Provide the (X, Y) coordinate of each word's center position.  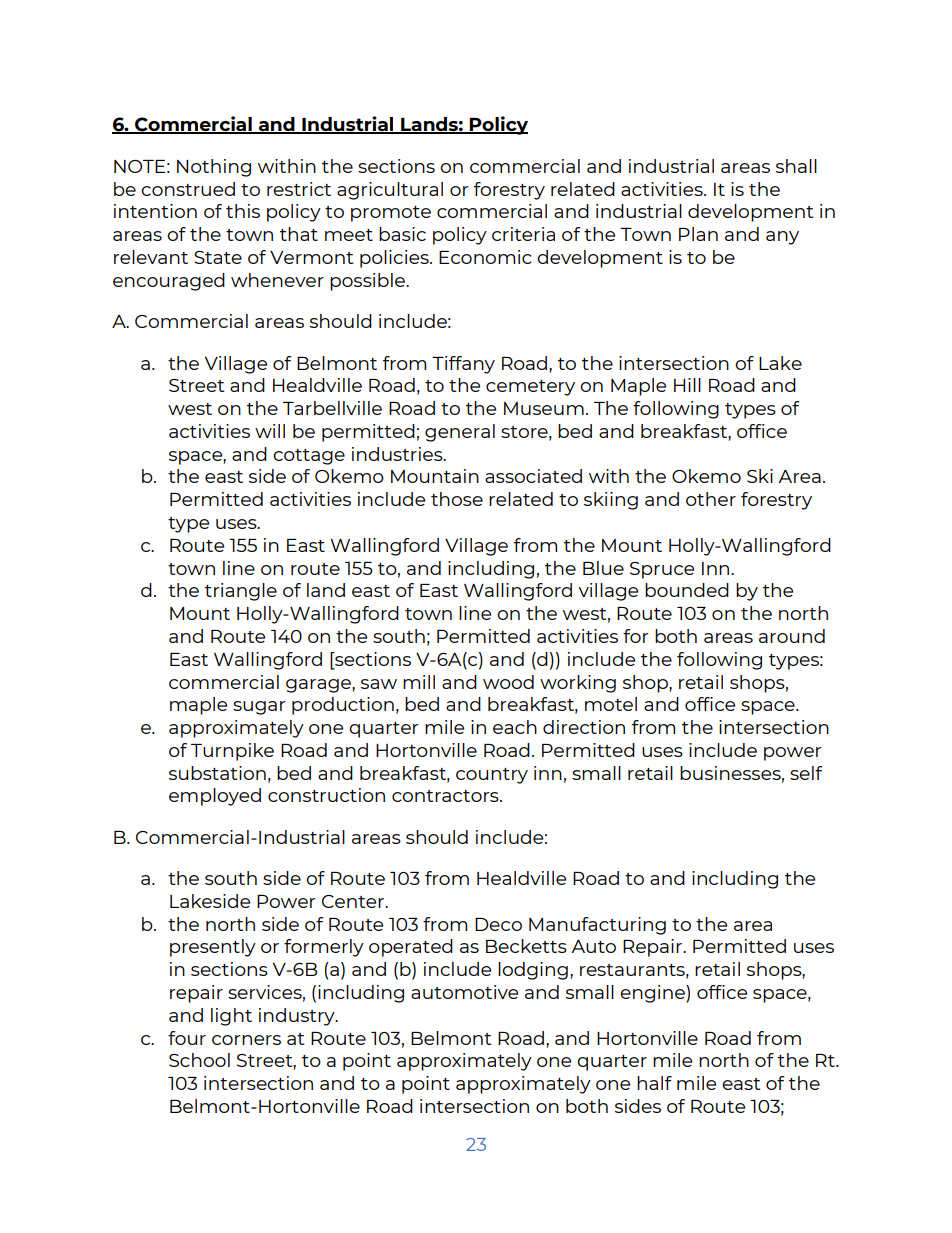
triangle (241, 592)
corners (246, 1040)
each (515, 727)
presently (213, 948)
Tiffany (463, 365)
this (243, 211)
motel (611, 704)
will (270, 431)
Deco (498, 924)
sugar (259, 708)
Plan (698, 234)
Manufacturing (597, 926)
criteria (523, 234)
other (711, 499)
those (457, 499)
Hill (687, 385)
